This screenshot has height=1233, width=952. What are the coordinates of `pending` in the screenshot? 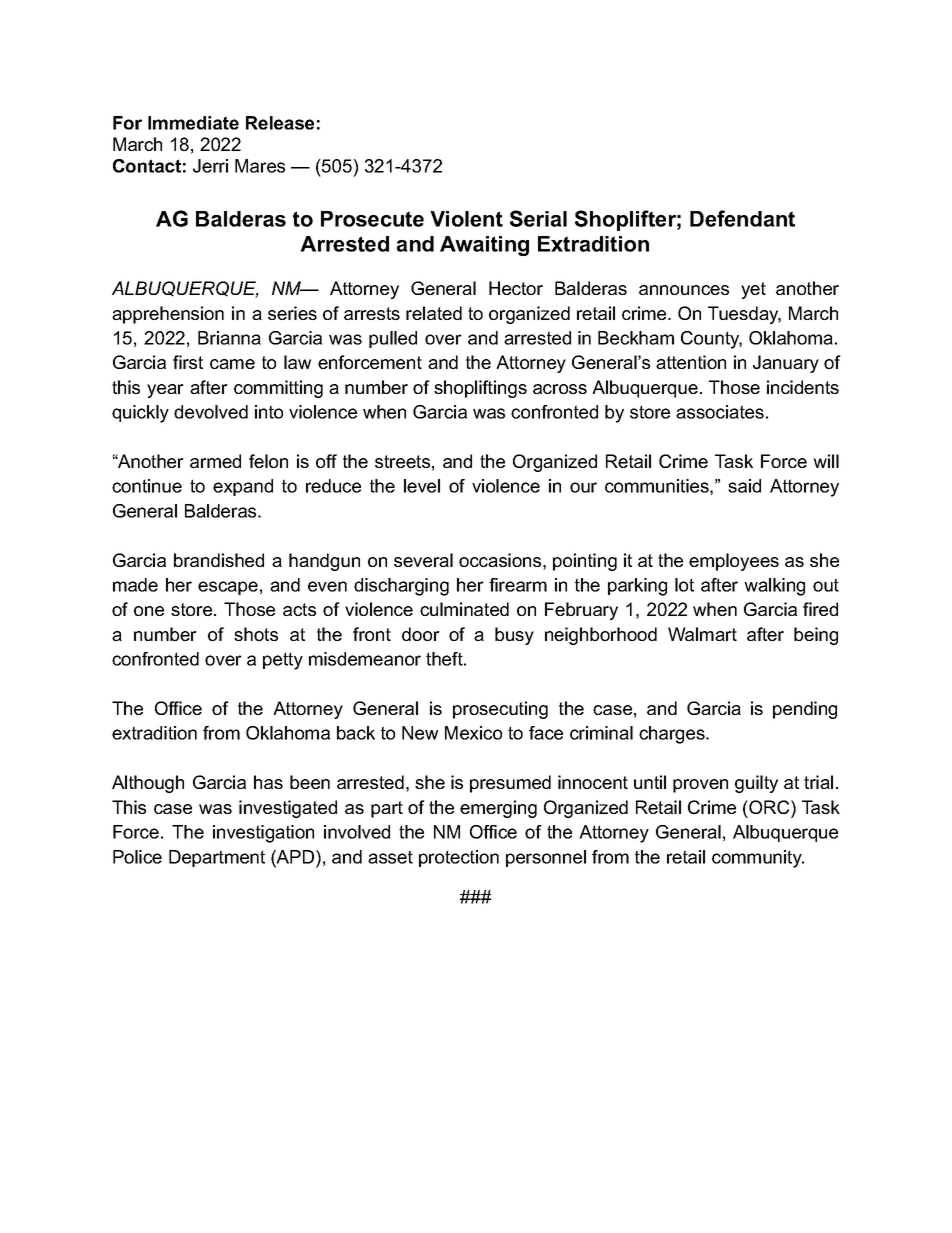 It's located at (805, 710).
